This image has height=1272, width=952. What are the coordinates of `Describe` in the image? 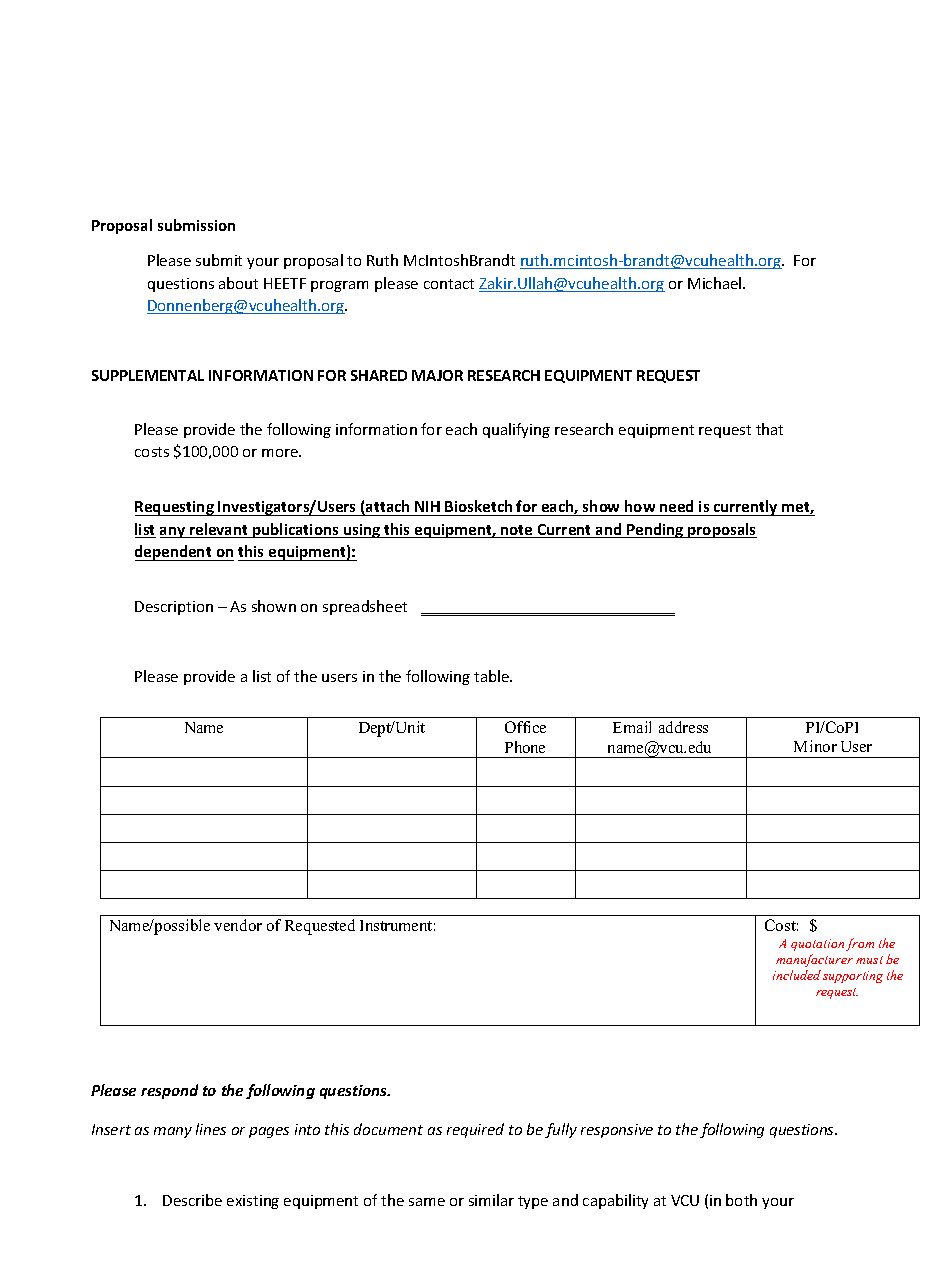 It's located at (192, 1200).
